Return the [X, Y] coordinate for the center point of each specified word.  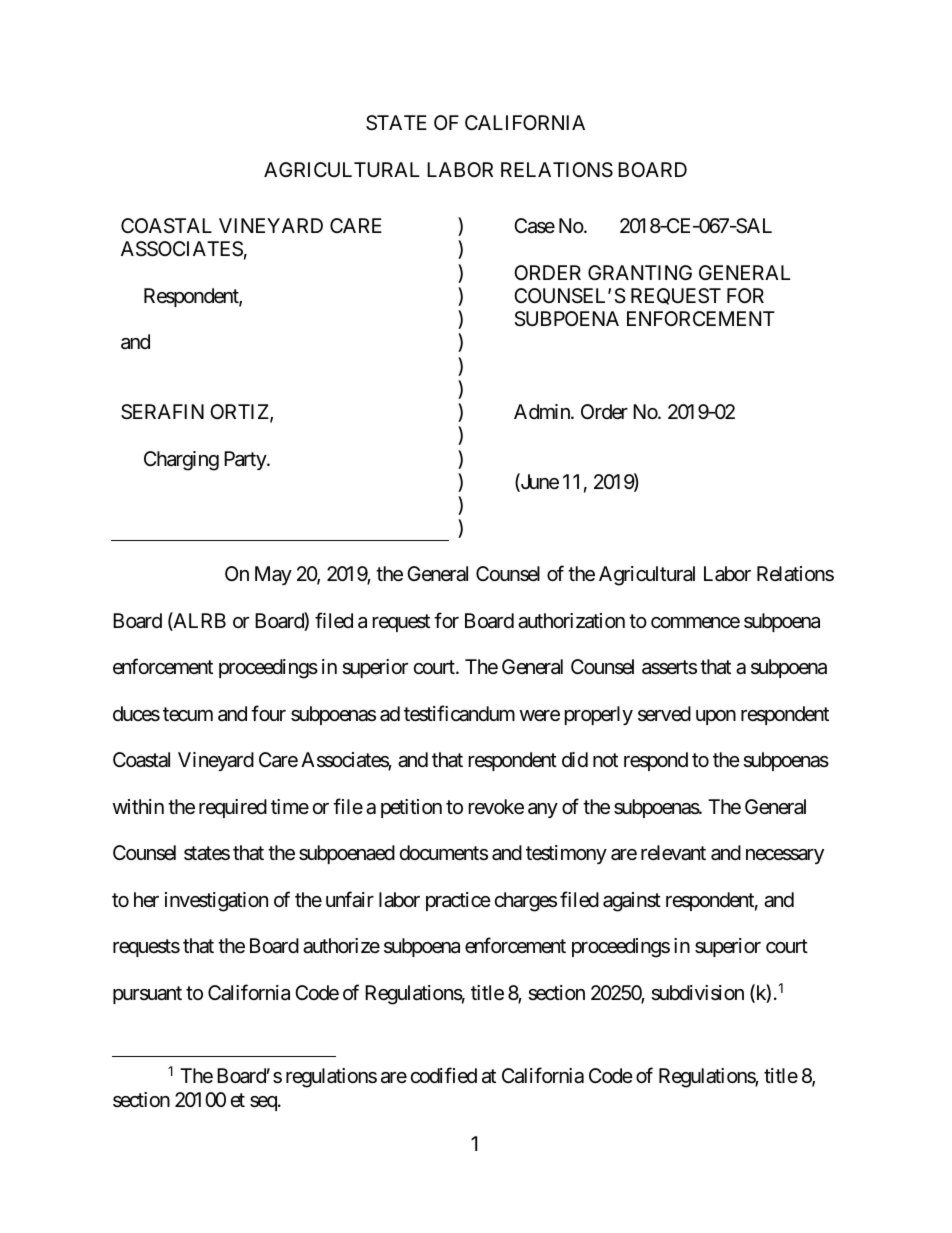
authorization [571, 621]
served [664, 713]
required [233, 808]
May [273, 575]
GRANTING [640, 272]
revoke [496, 807]
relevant [673, 853]
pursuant [147, 995]
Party [246, 460]
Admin [543, 411]
